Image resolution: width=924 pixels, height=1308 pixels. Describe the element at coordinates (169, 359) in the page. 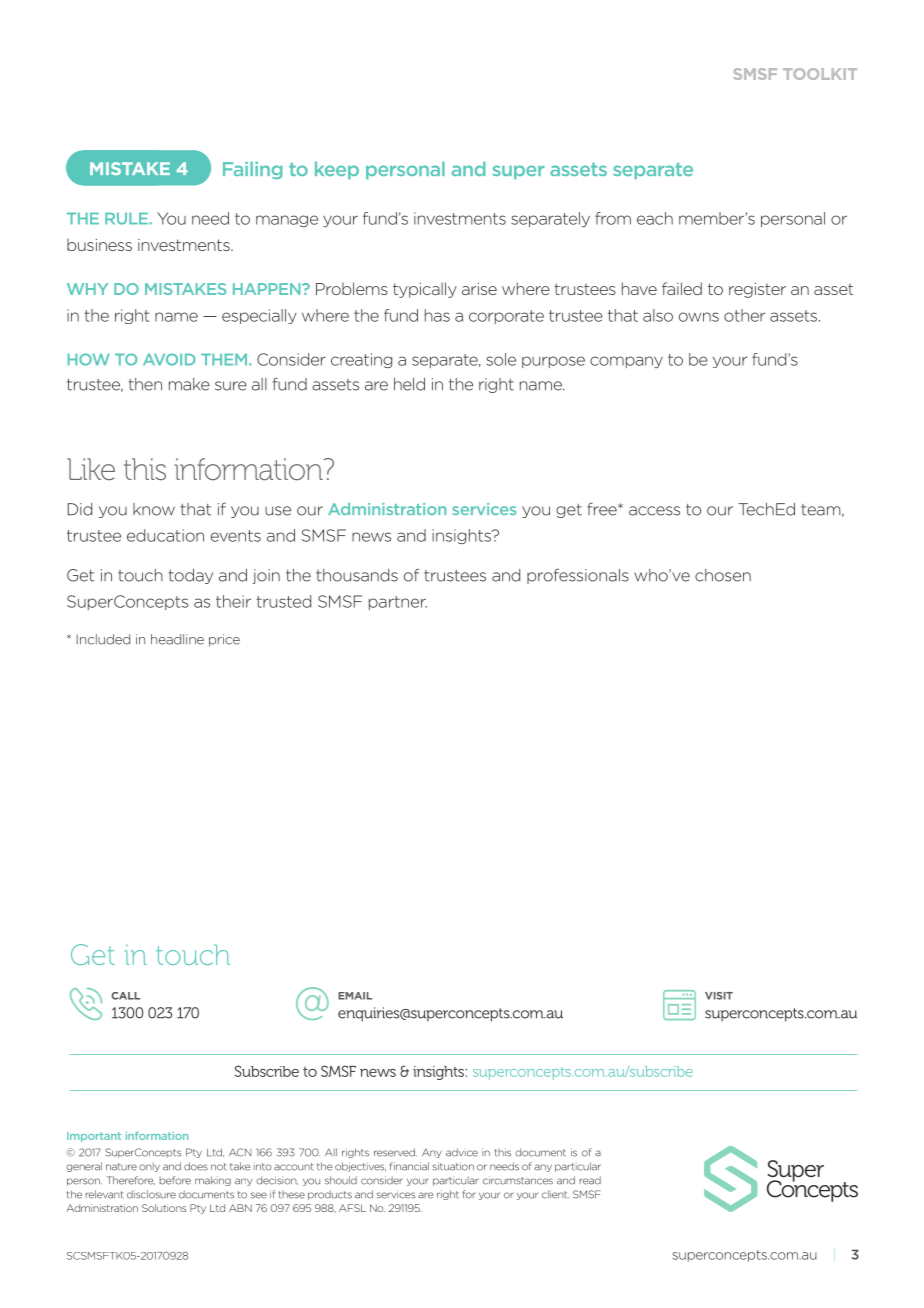

I see `AVOID` at that location.
